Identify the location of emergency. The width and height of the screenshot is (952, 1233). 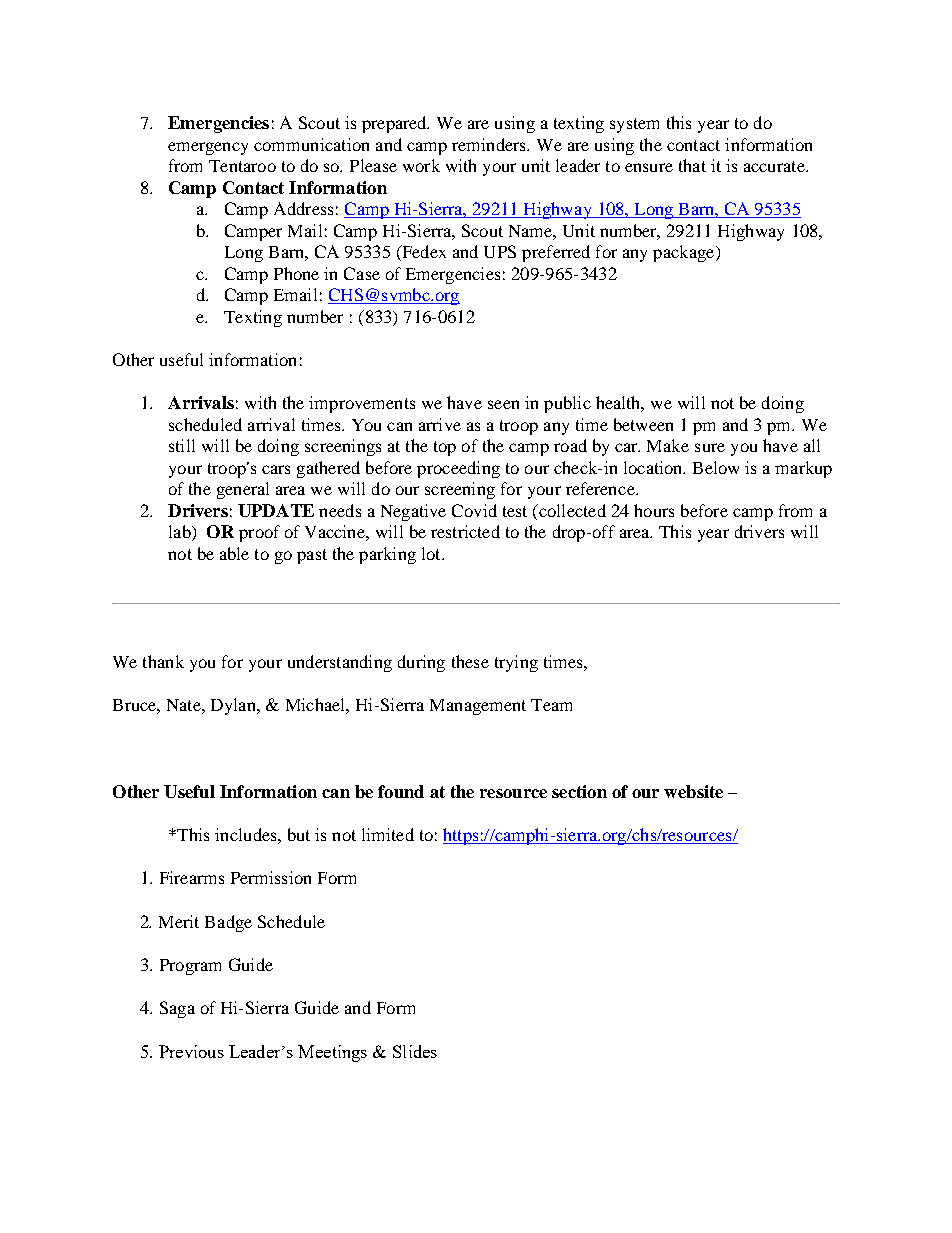
(208, 148).
